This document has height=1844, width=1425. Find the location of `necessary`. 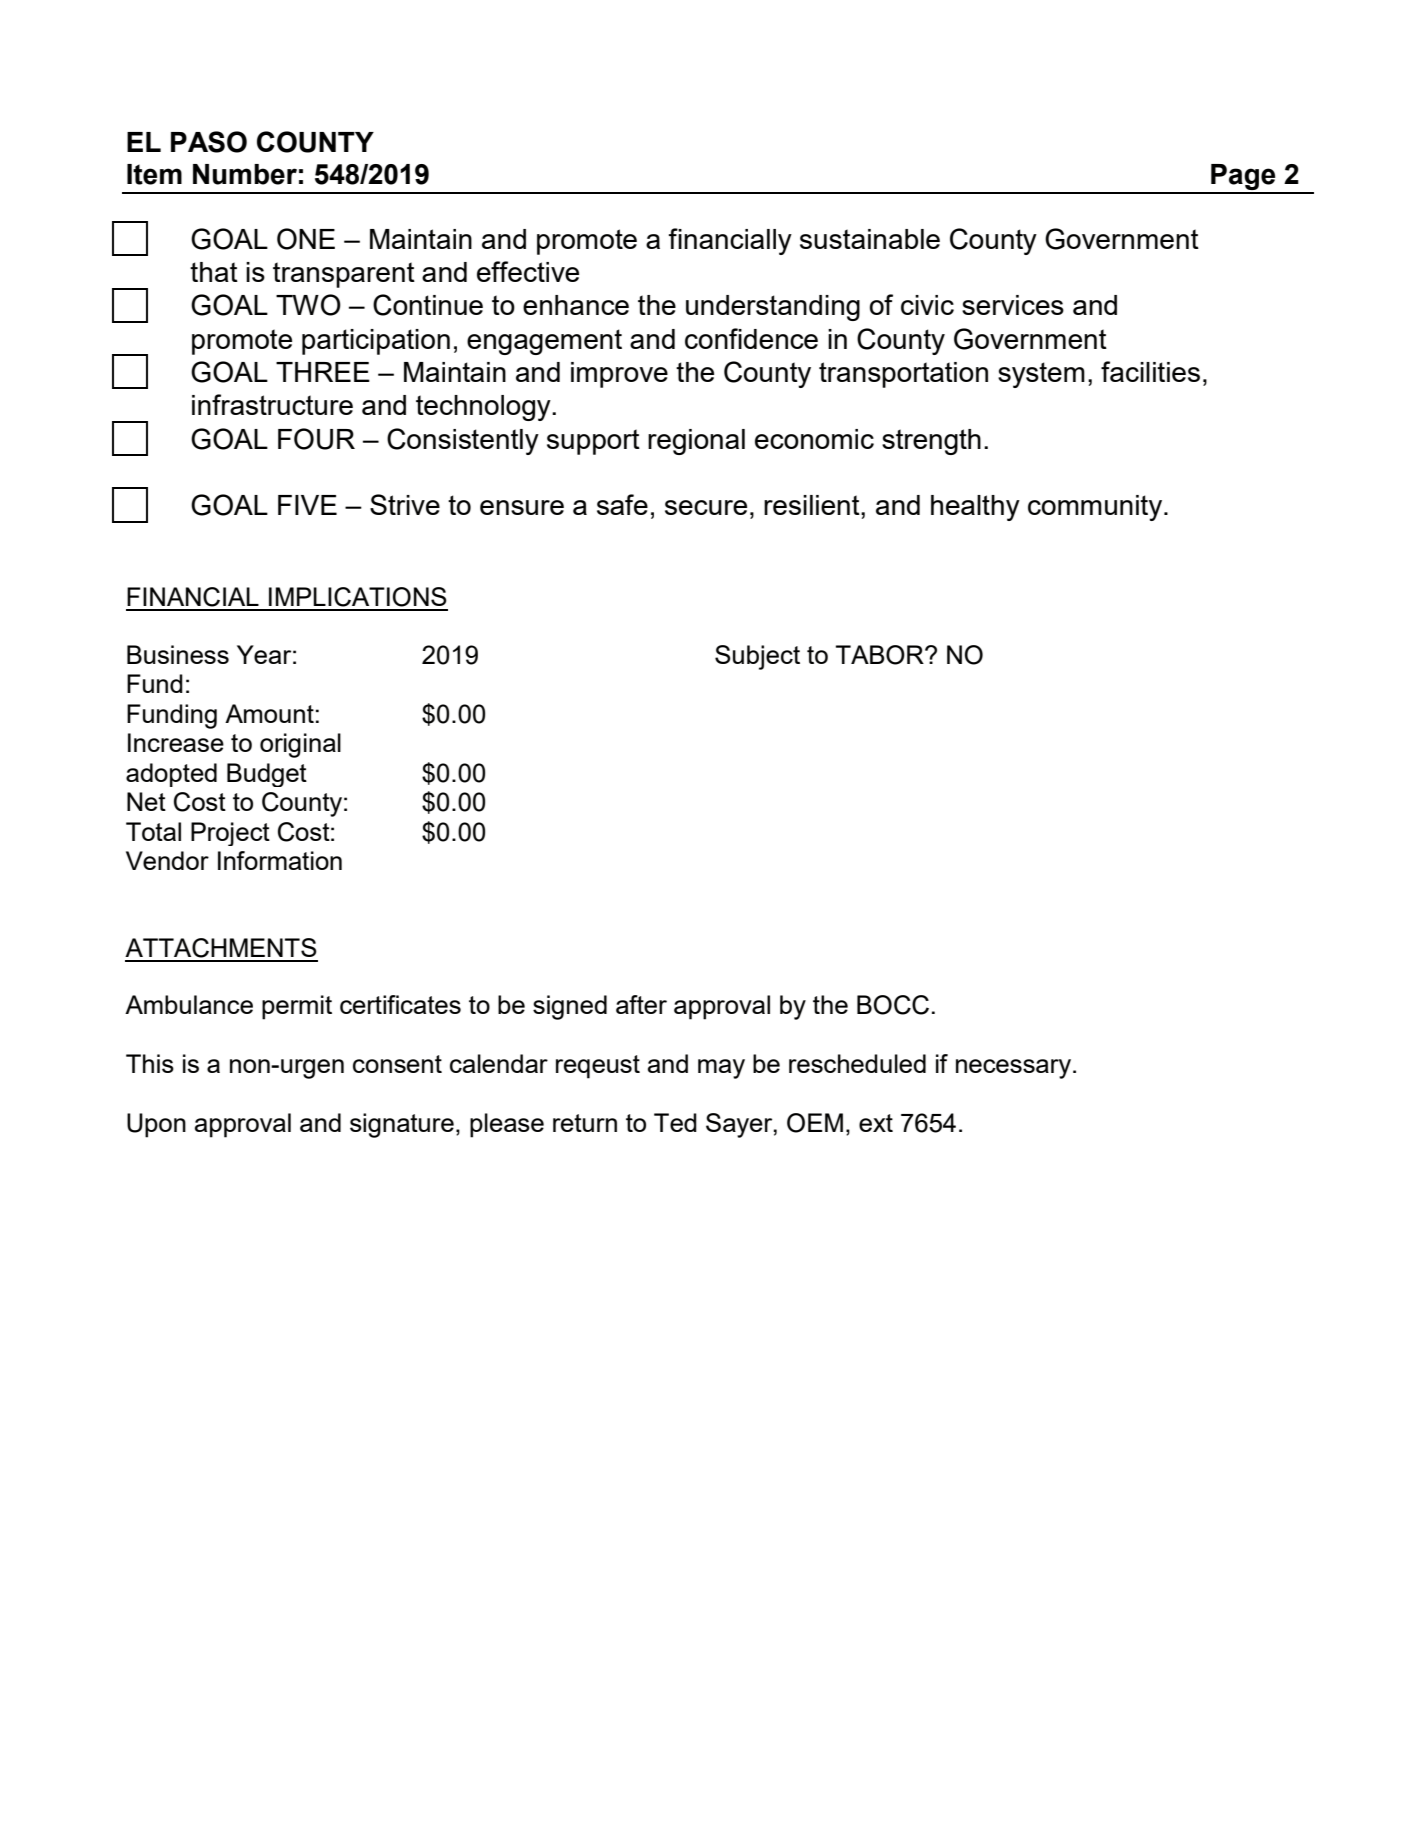

necessary is located at coordinates (1015, 1069).
